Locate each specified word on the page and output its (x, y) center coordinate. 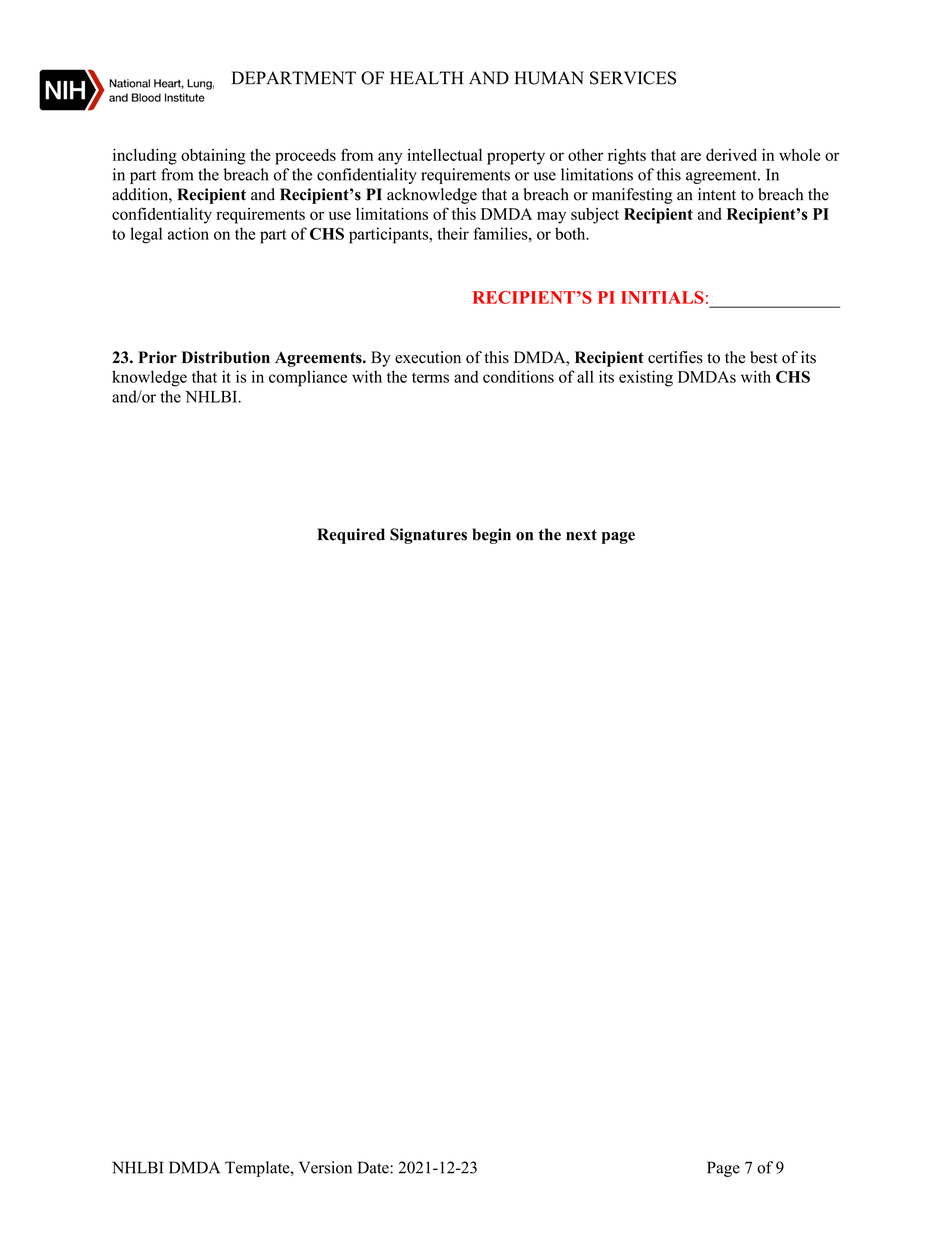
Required (351, 536)
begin (491, 536)
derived (731, 155)
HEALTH (426, 77)
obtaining (213, 157)
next (581, 535)
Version (325, 1167)
